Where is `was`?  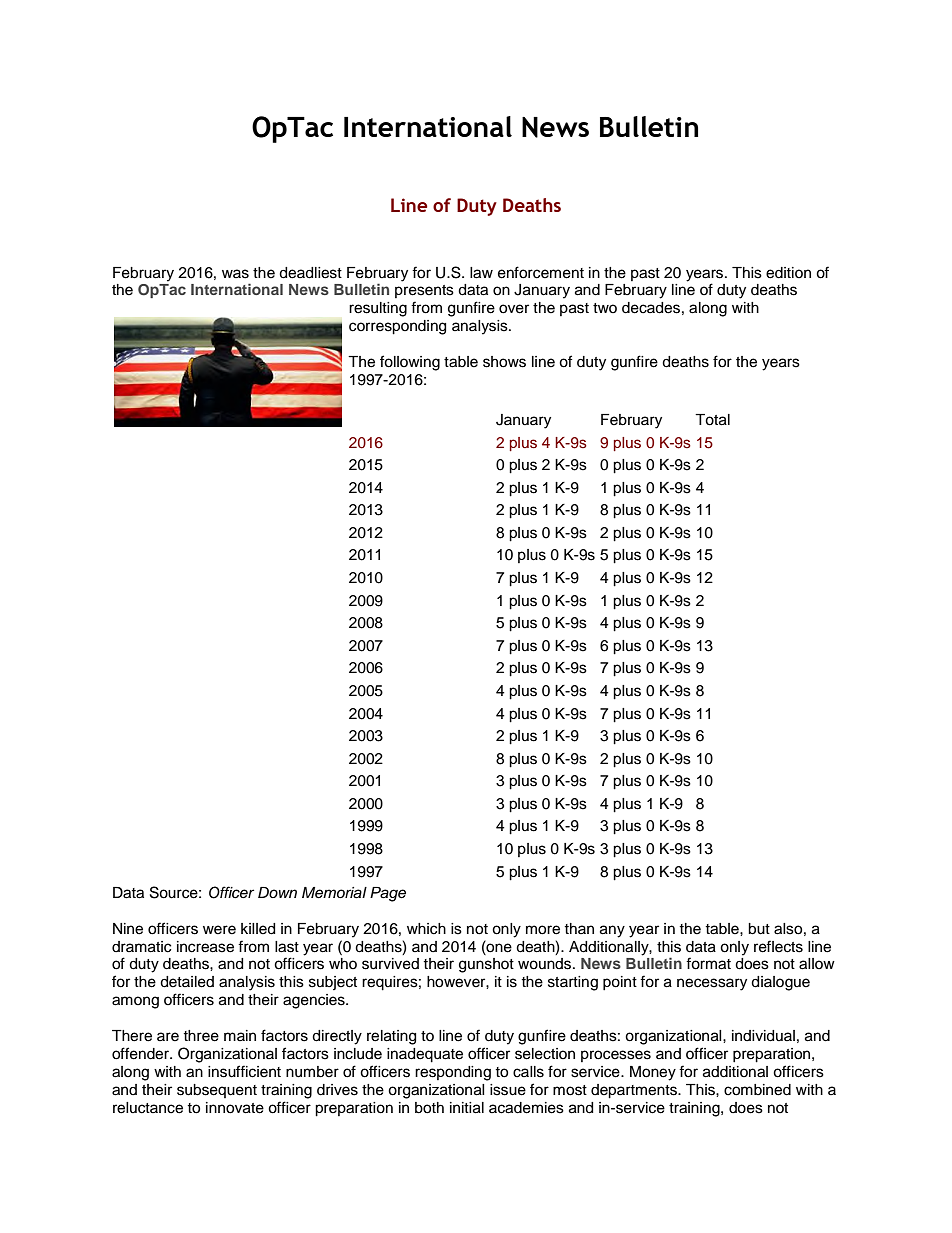
was is located at coordinates (235, 274).
